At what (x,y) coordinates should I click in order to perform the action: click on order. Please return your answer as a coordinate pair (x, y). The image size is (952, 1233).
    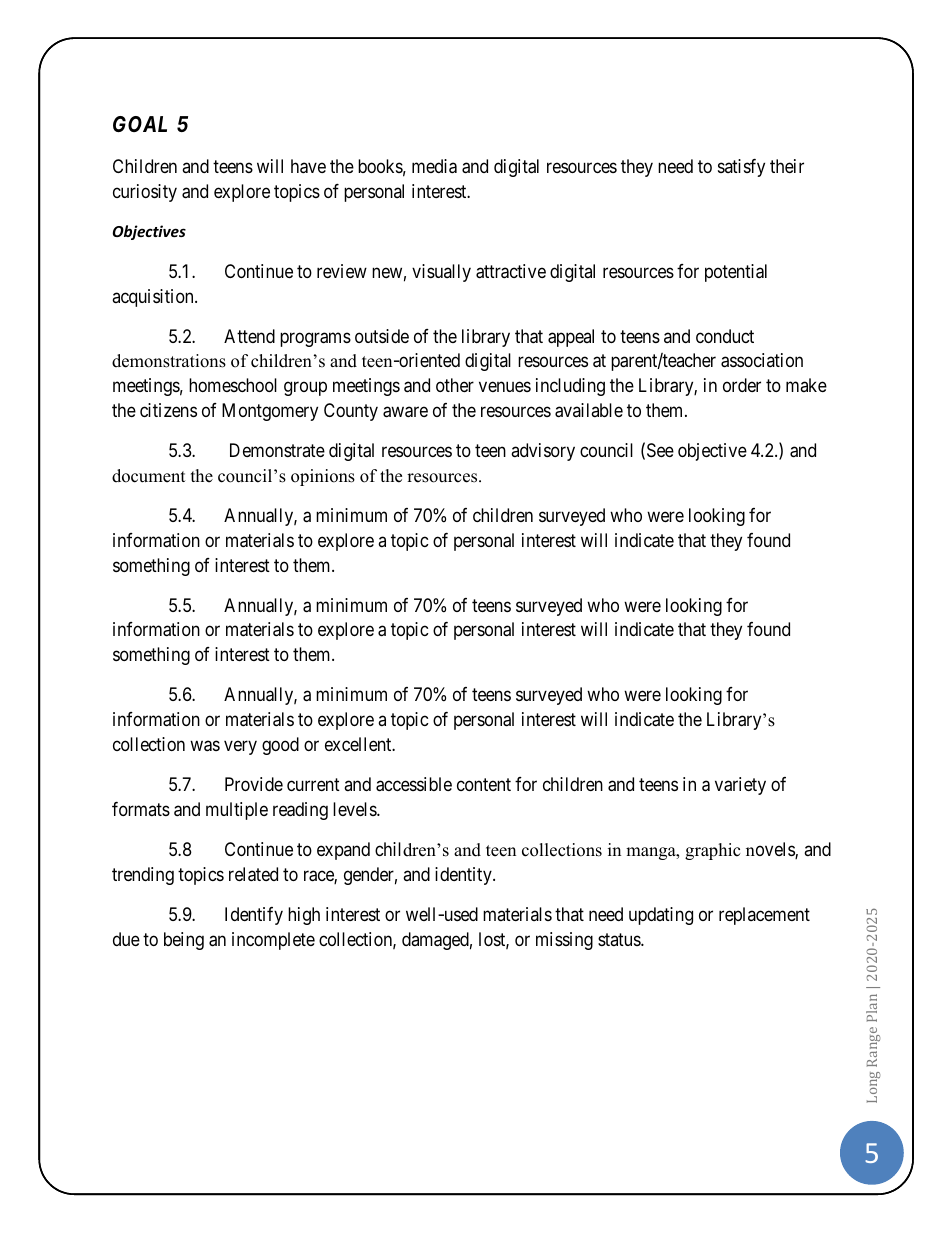
    Looking at the image, I should click on (742, 385).
